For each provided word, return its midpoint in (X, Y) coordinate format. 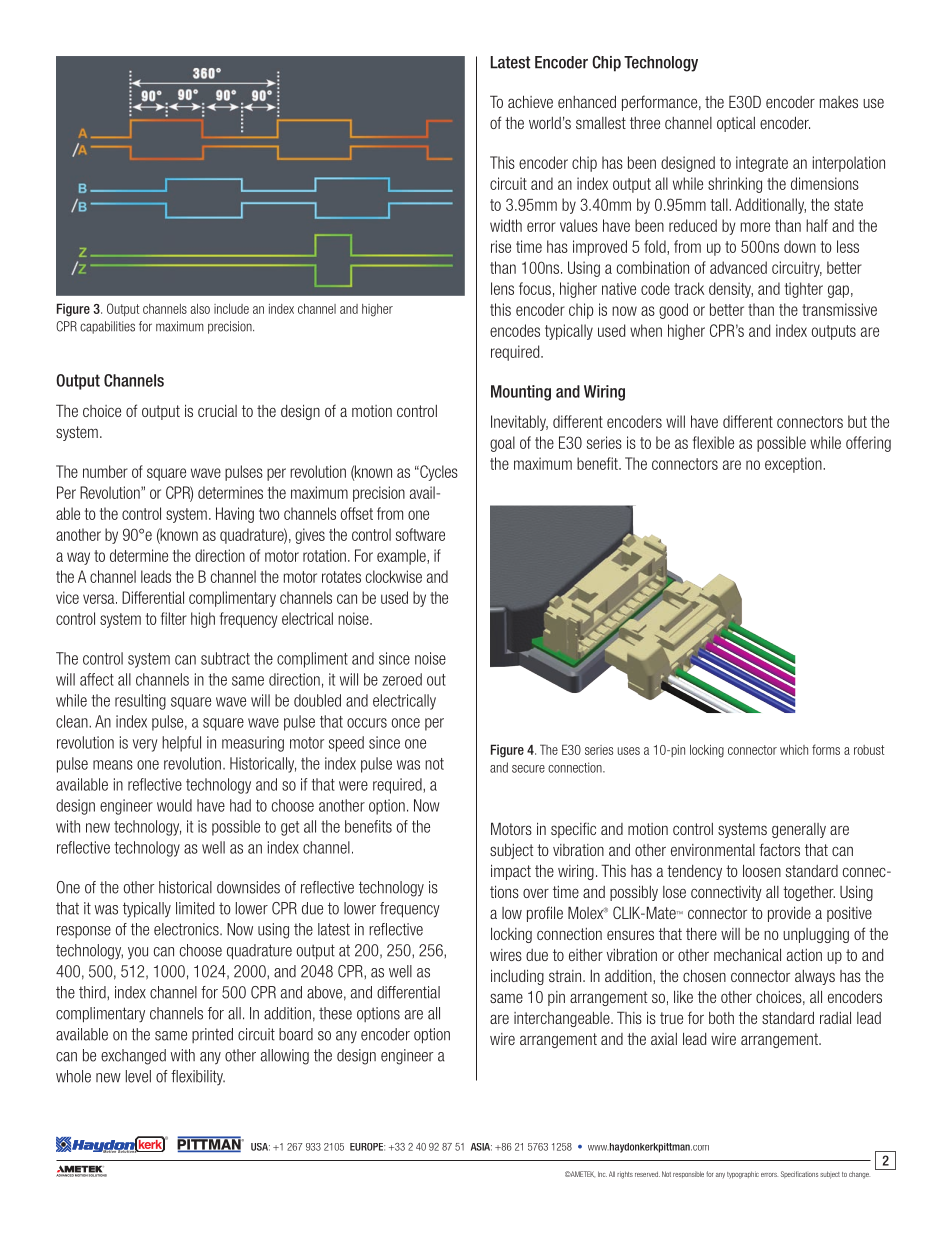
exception (794, 465)
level (138, 1076)
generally (799, 830)
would (174, 805)
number (105, 471)
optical (736, 124)
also (200, 309)
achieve (530, 101)
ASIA (481, 1147)
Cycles (438, 473)
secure (528, 769)
